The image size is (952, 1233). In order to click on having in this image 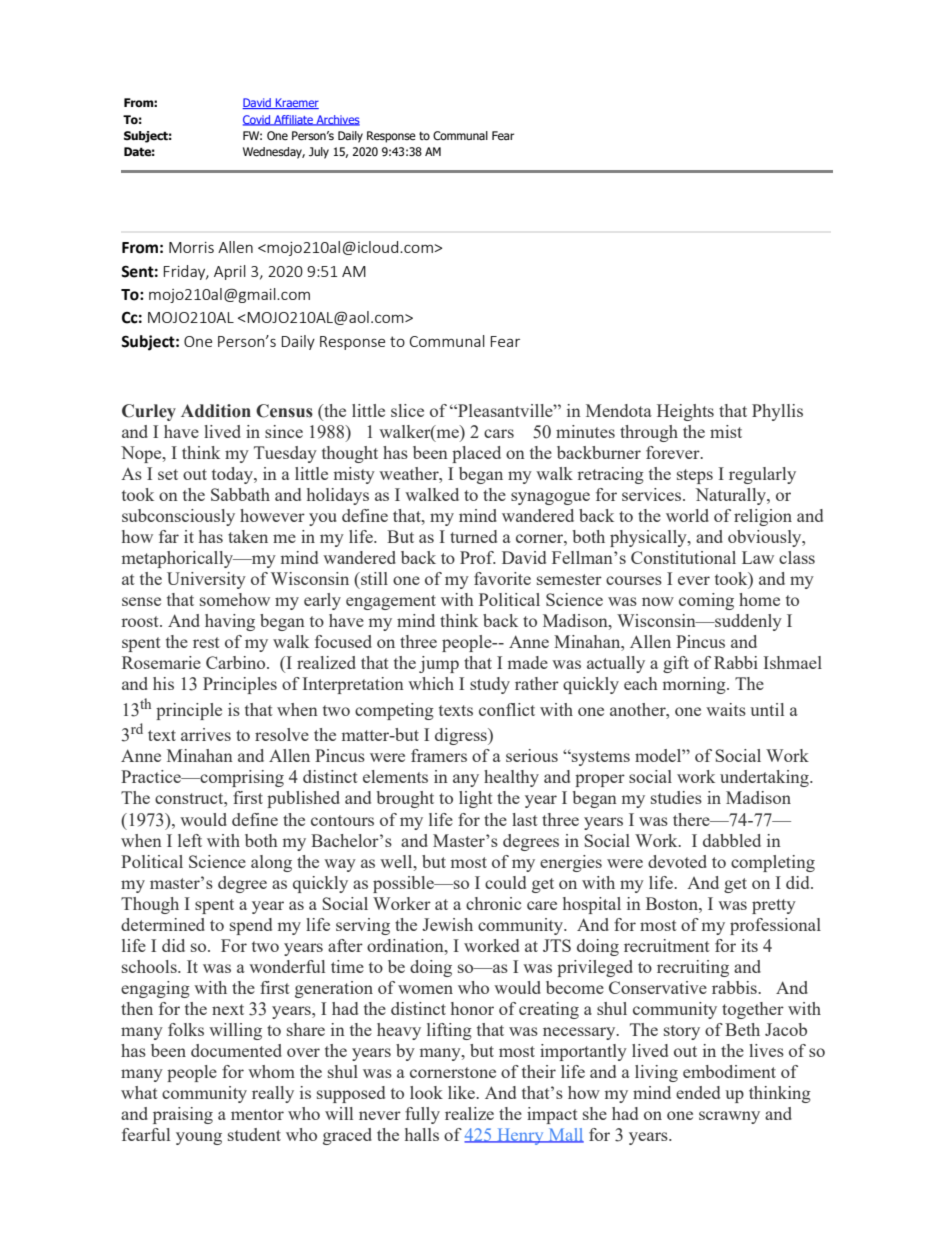, I will do `click(230, 622)`.
